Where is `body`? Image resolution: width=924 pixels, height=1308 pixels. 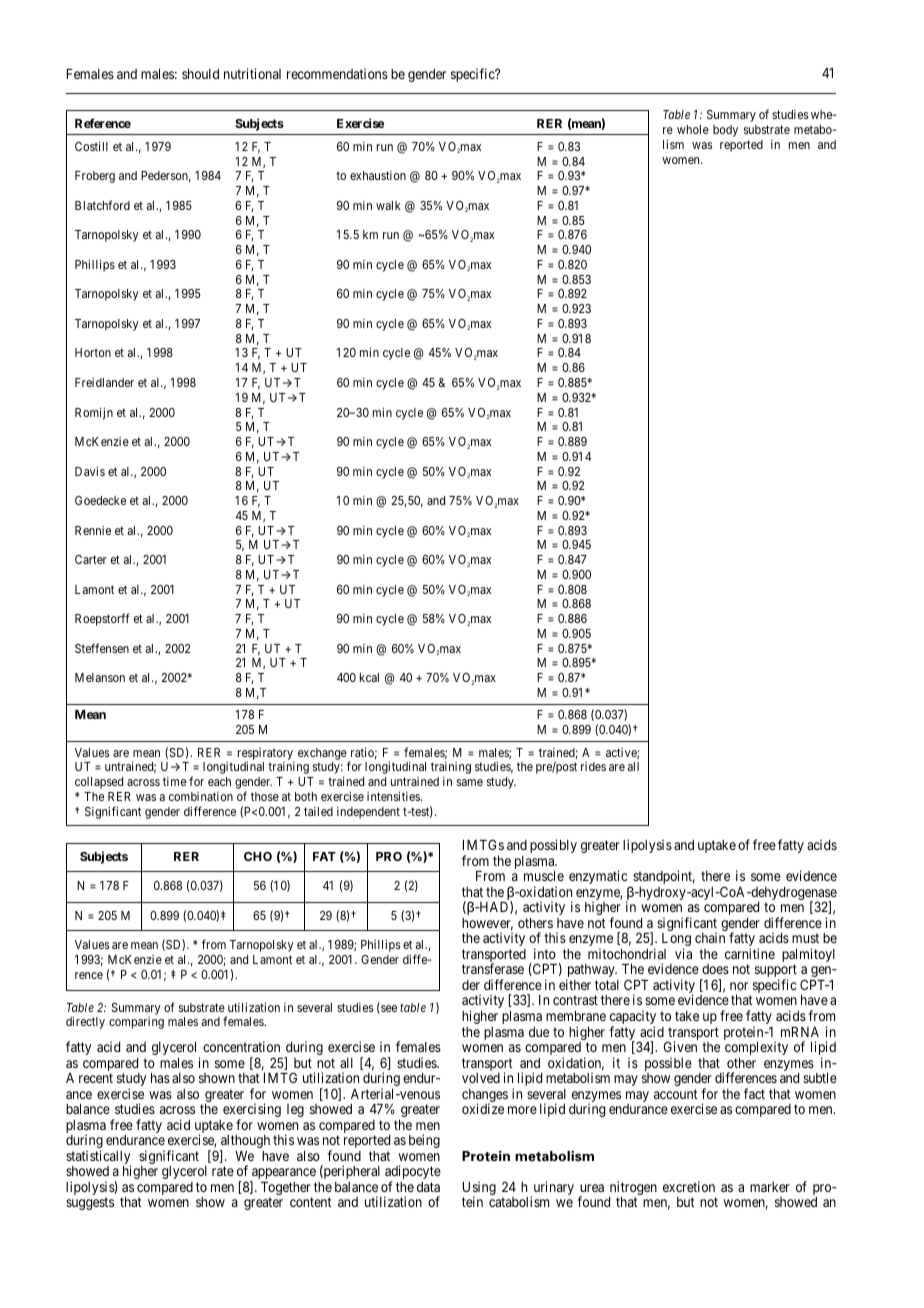 body is located at coordinates (725, 131).
